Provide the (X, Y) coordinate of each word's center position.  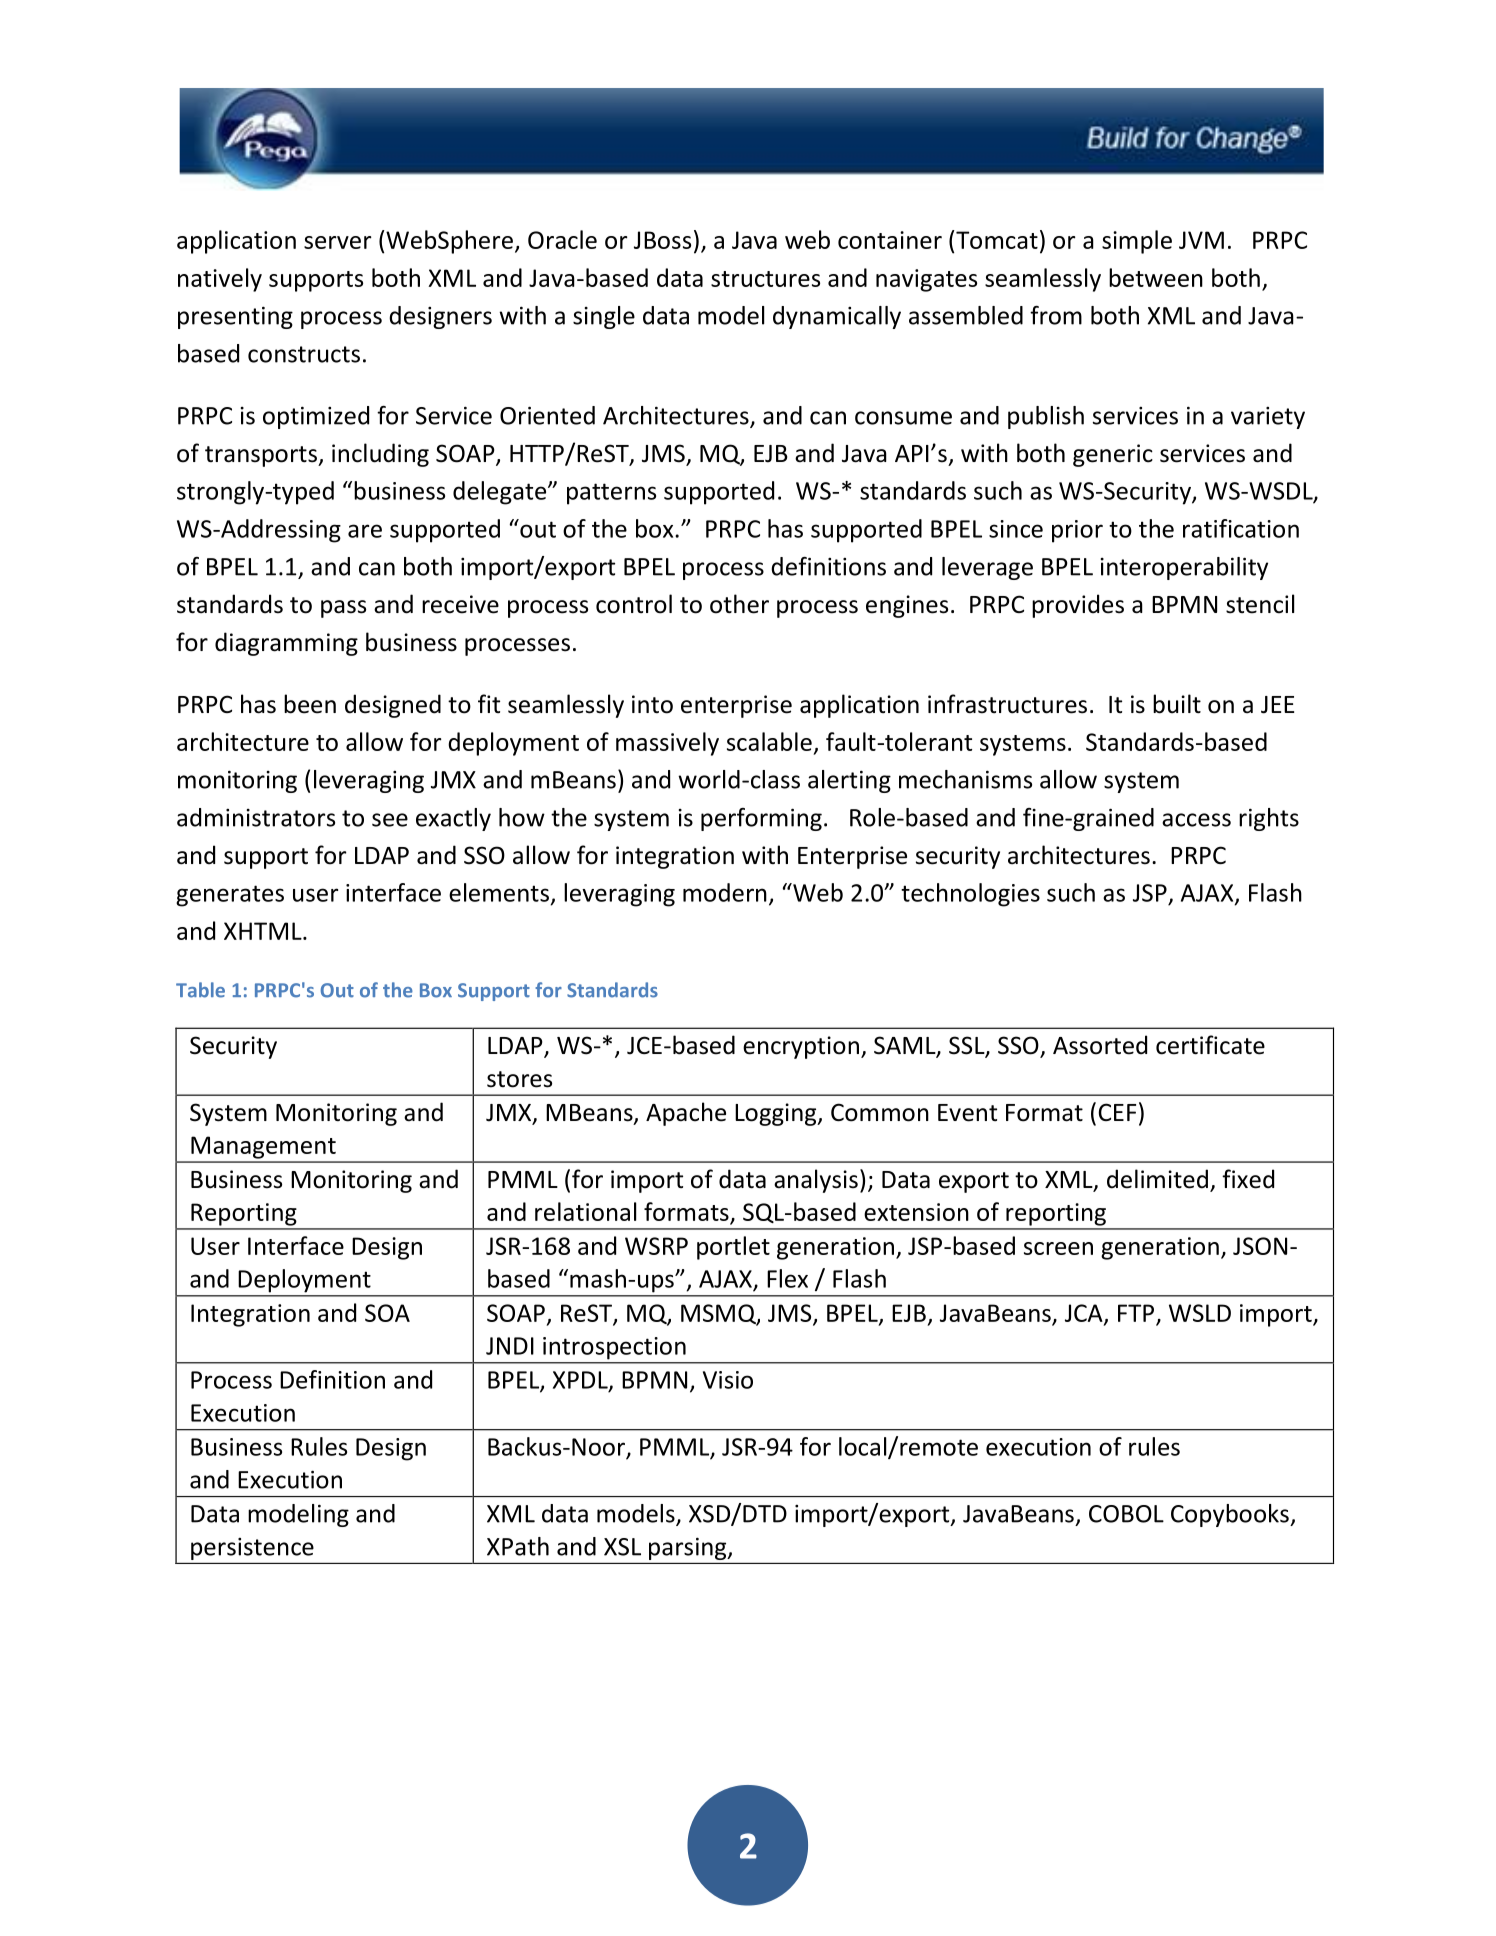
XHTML (264, 931)
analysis (816, 1181)
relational (585, 1211)
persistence (252, 1549)
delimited (1157, 1179)
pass (343, 609)
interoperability (1184, 568)
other (739, 604)
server (338, 242)
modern (725, 892)
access (1196, 820)
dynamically (837, 317)
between (1156, 277)
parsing (689, 1549)
